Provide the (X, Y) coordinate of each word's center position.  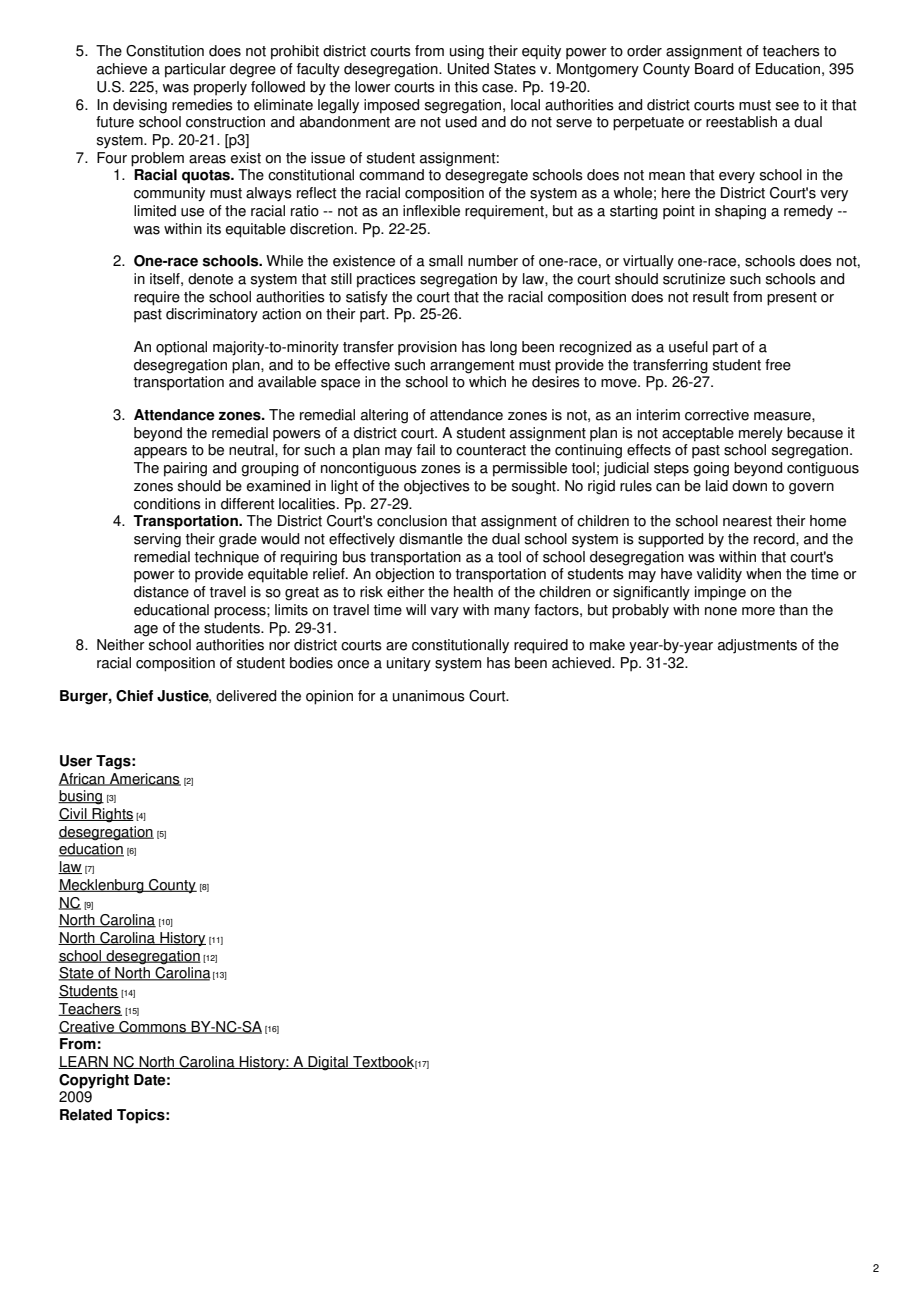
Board (714, 69)
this (466, 87)
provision (427, 348)
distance (161, 592)
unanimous (429, 696)
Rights (112, 815)
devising (140, 106)
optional (181, 348)
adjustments (757, 646)
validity (719, 575)
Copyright (94, 1081)
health (473, 592)
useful (688, 347)
